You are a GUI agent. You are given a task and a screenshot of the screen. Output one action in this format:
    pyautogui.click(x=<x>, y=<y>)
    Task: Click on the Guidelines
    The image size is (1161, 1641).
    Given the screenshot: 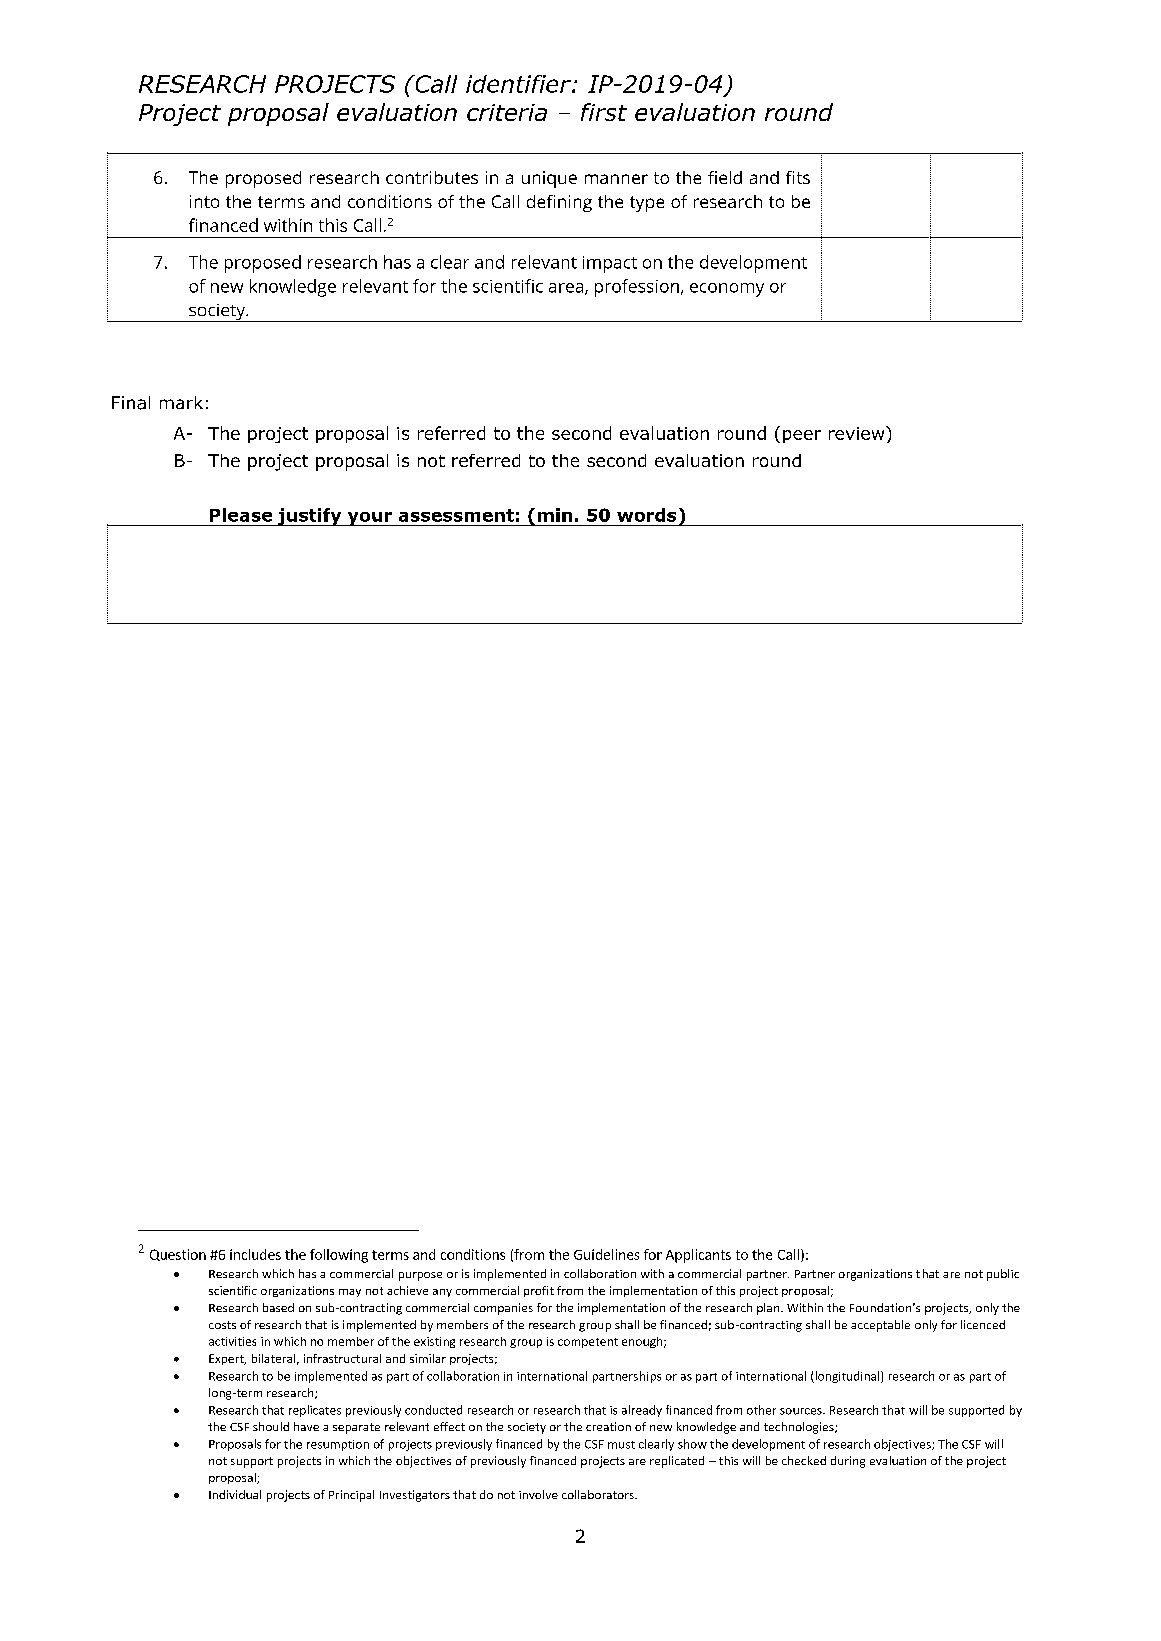 What is the action you would take?
    pyautogui.click(x=606, y=1254)
